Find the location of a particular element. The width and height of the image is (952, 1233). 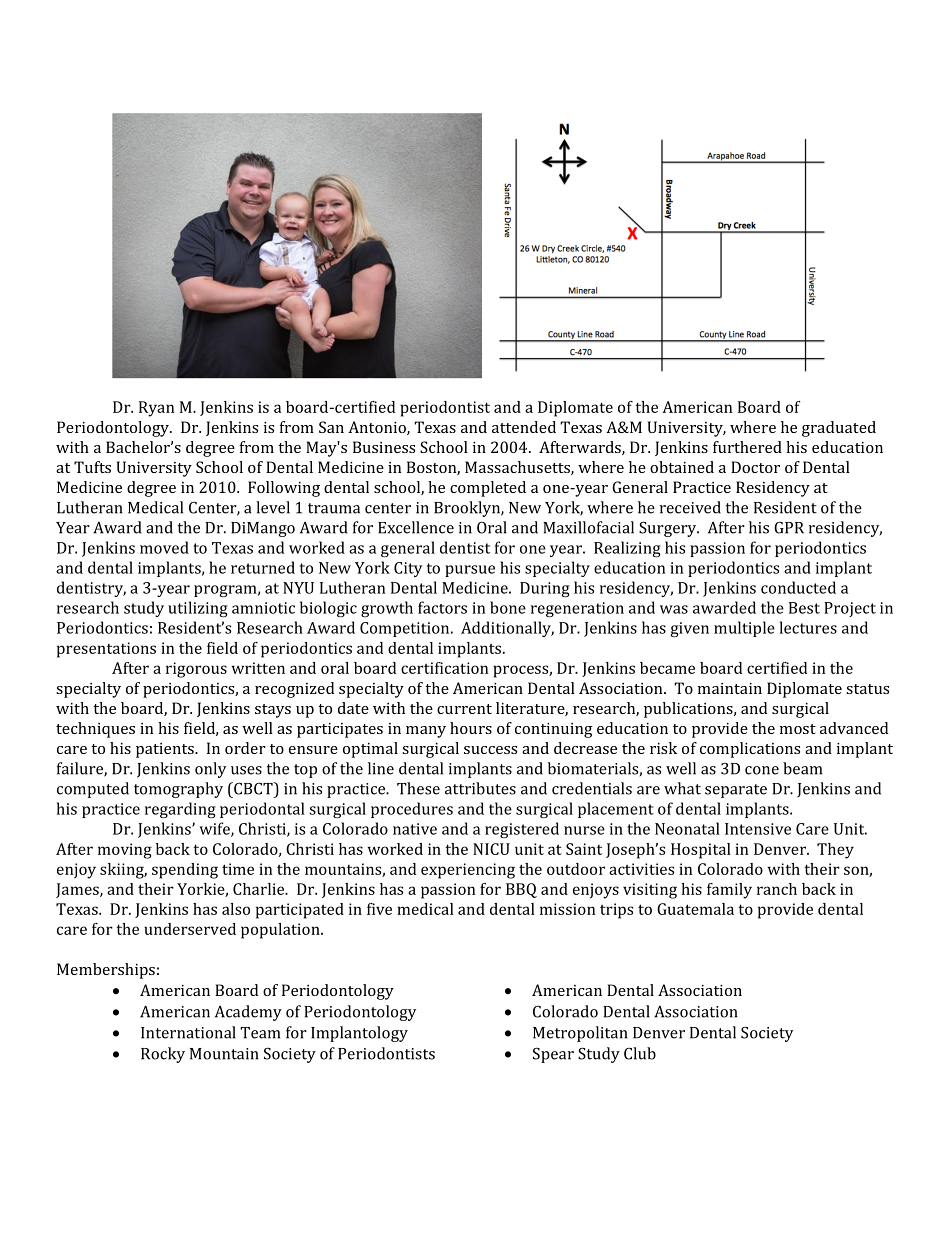

Intensive is located at coordinates (758, 829).
